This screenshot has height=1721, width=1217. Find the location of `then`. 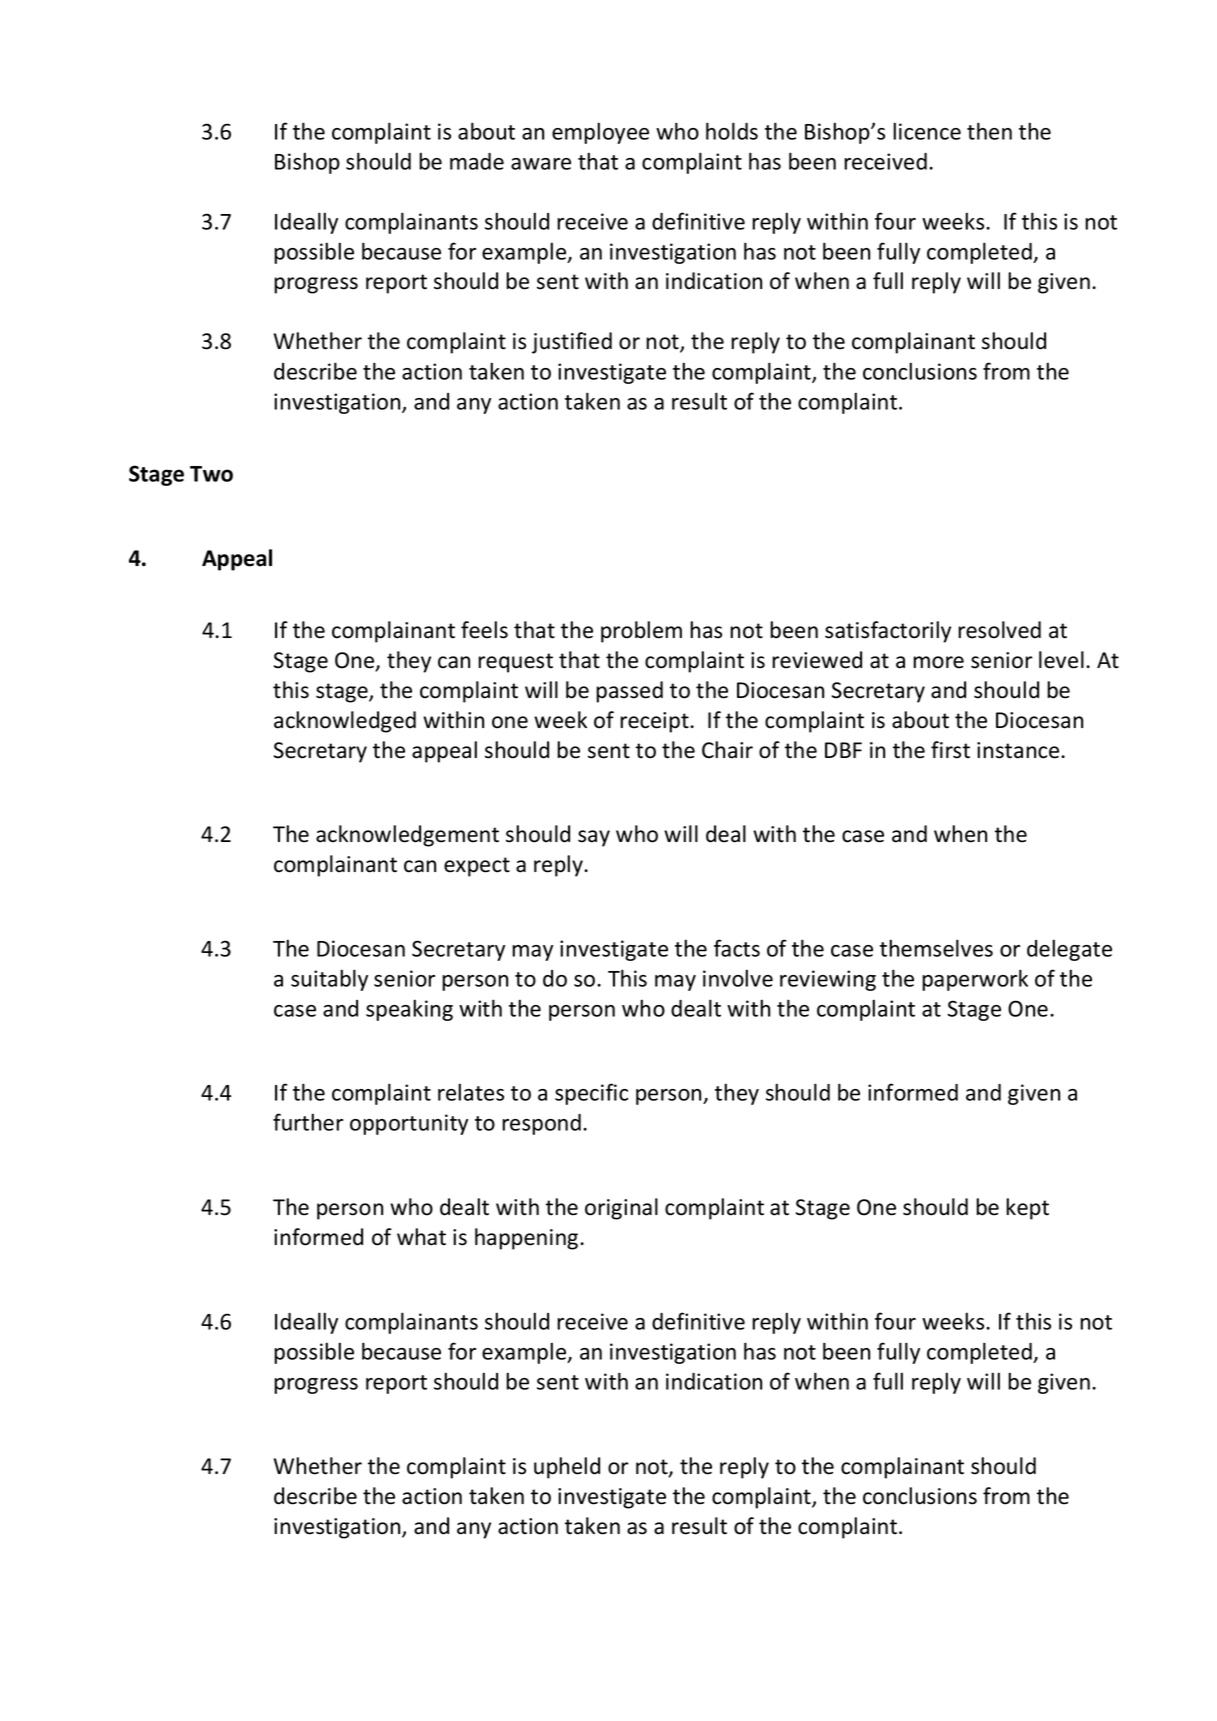

then is located at coordinates (989, 131).
